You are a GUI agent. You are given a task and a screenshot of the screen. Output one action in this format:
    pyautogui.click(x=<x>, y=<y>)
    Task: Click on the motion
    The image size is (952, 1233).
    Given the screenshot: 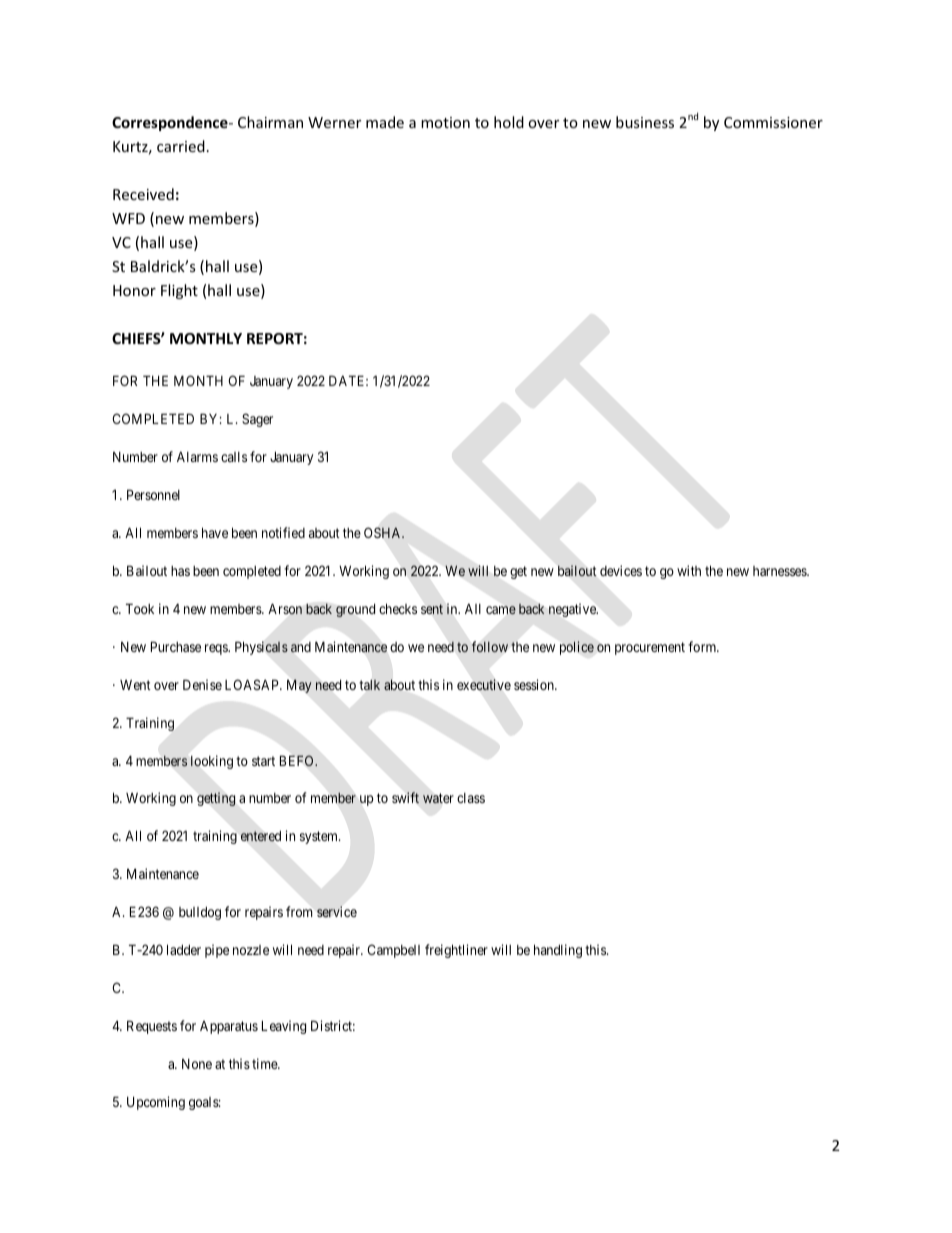 What is the action you would take?
    pyautogui.click(x=445, y=122)
